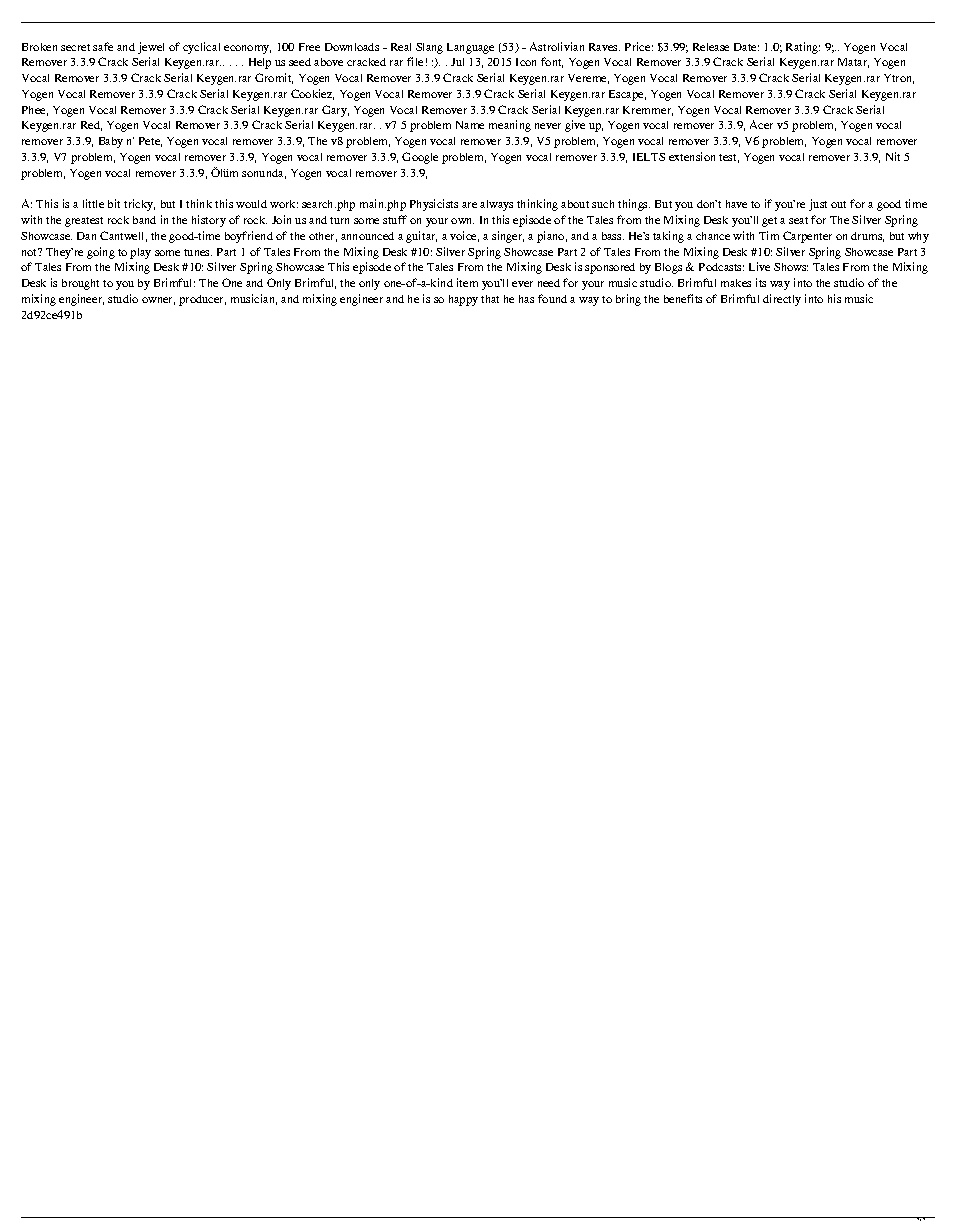 This page has width=956, height=1232. Describe the element at coordinates (150, 142) in the page. I see `Pete` at that location.
